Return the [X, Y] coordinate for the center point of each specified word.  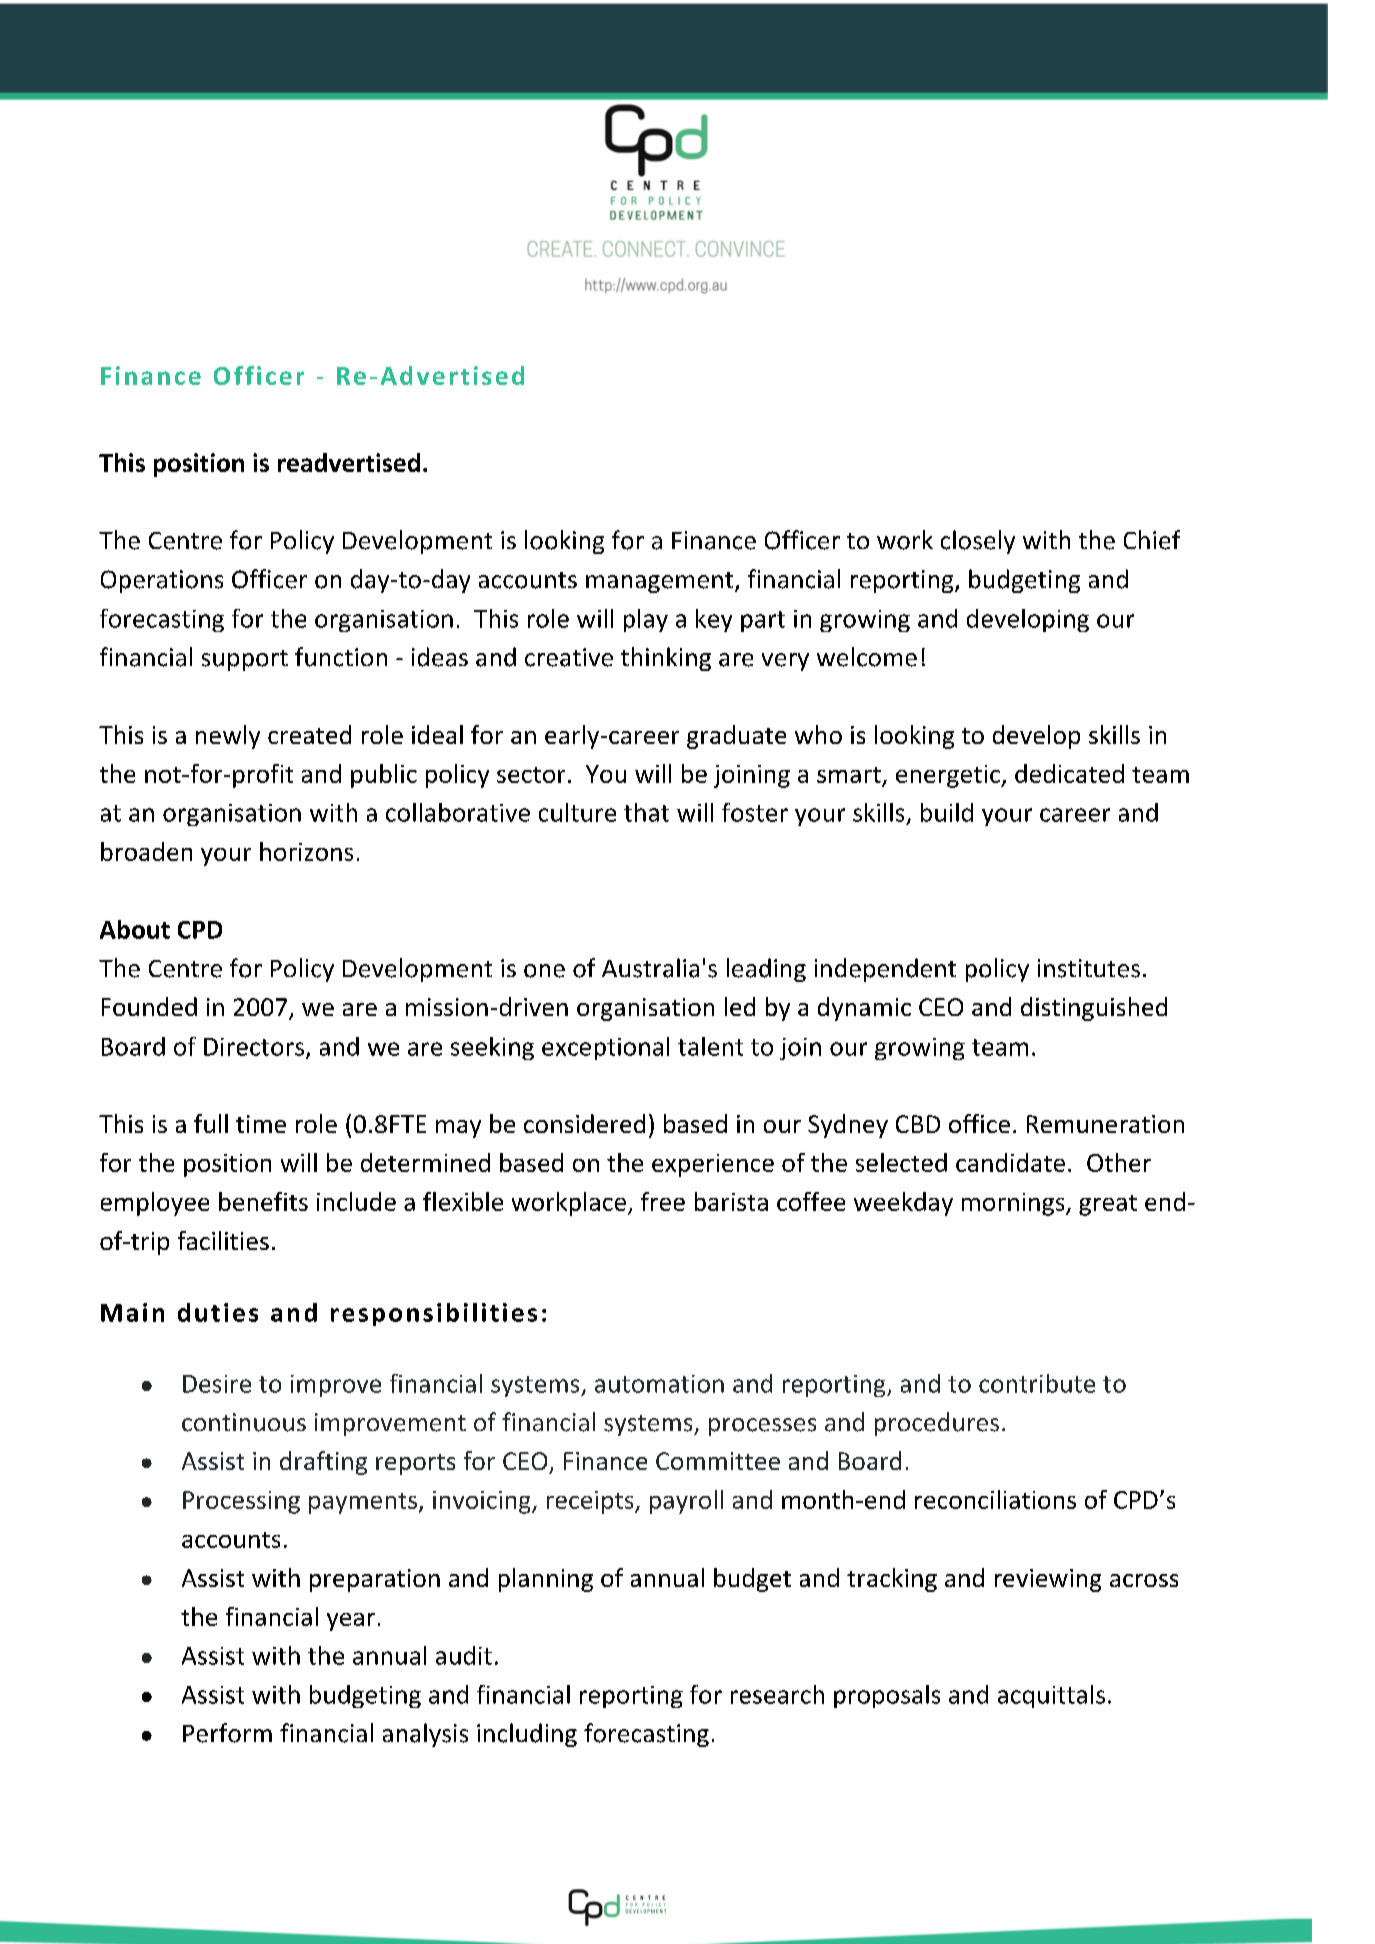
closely [978, 542]
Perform [227, 1733]
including [527, 1735]
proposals [887, 1696]
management [661, 582]
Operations [162, 581]
